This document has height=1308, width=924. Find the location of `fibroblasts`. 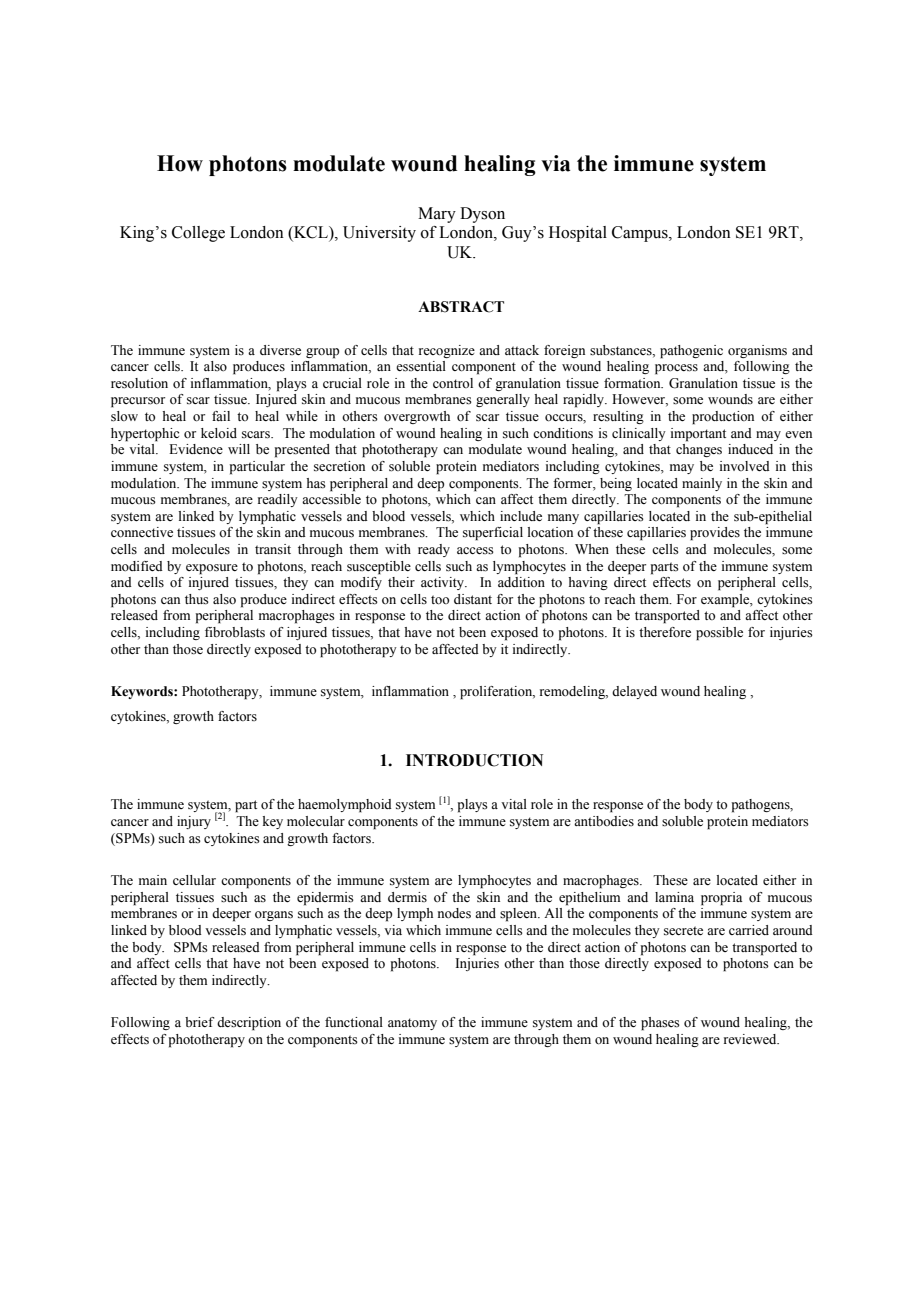

fibroblasts is located at coordinates (235, 632).
